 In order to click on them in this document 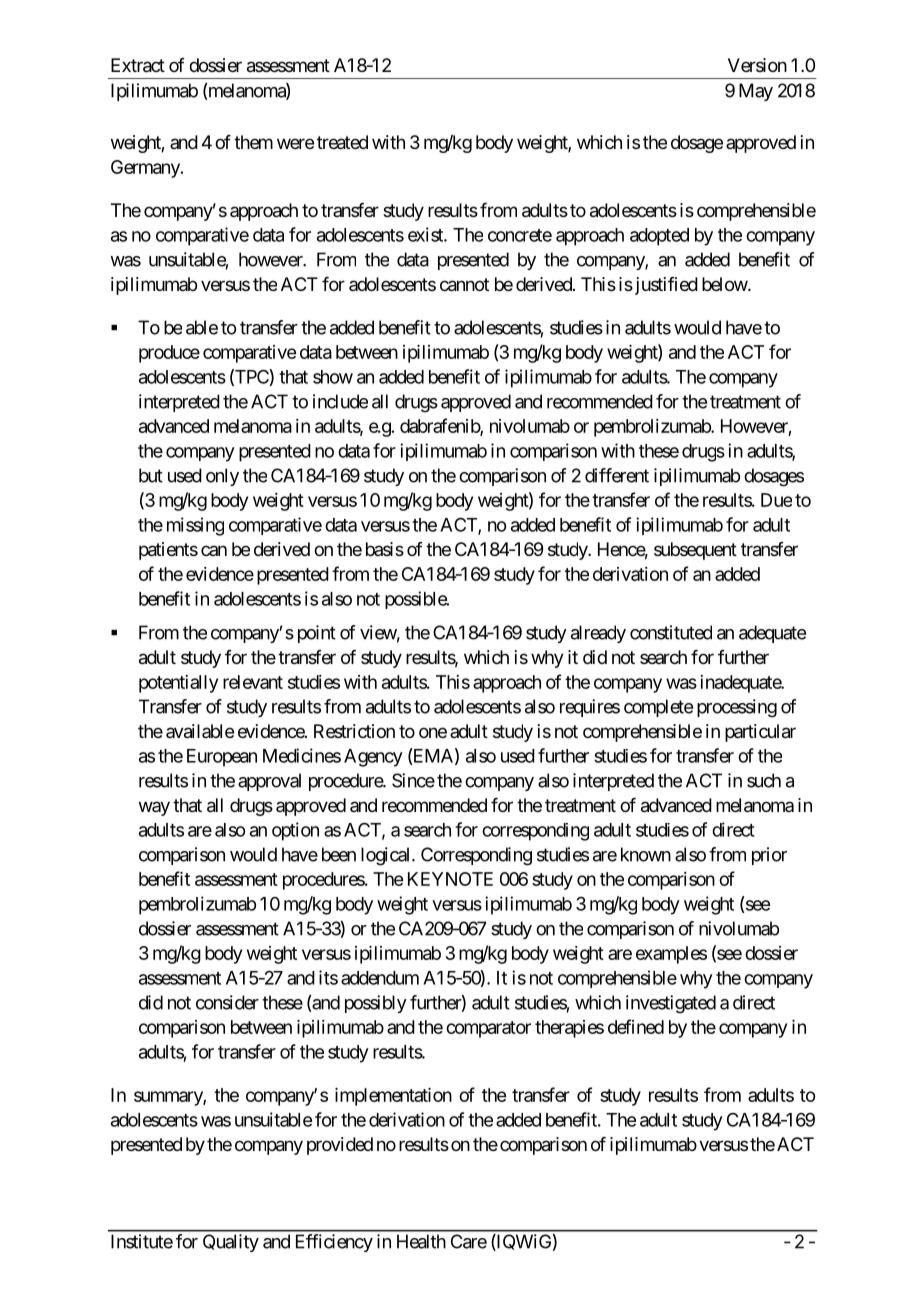, I will do `click(253, 142)`.
